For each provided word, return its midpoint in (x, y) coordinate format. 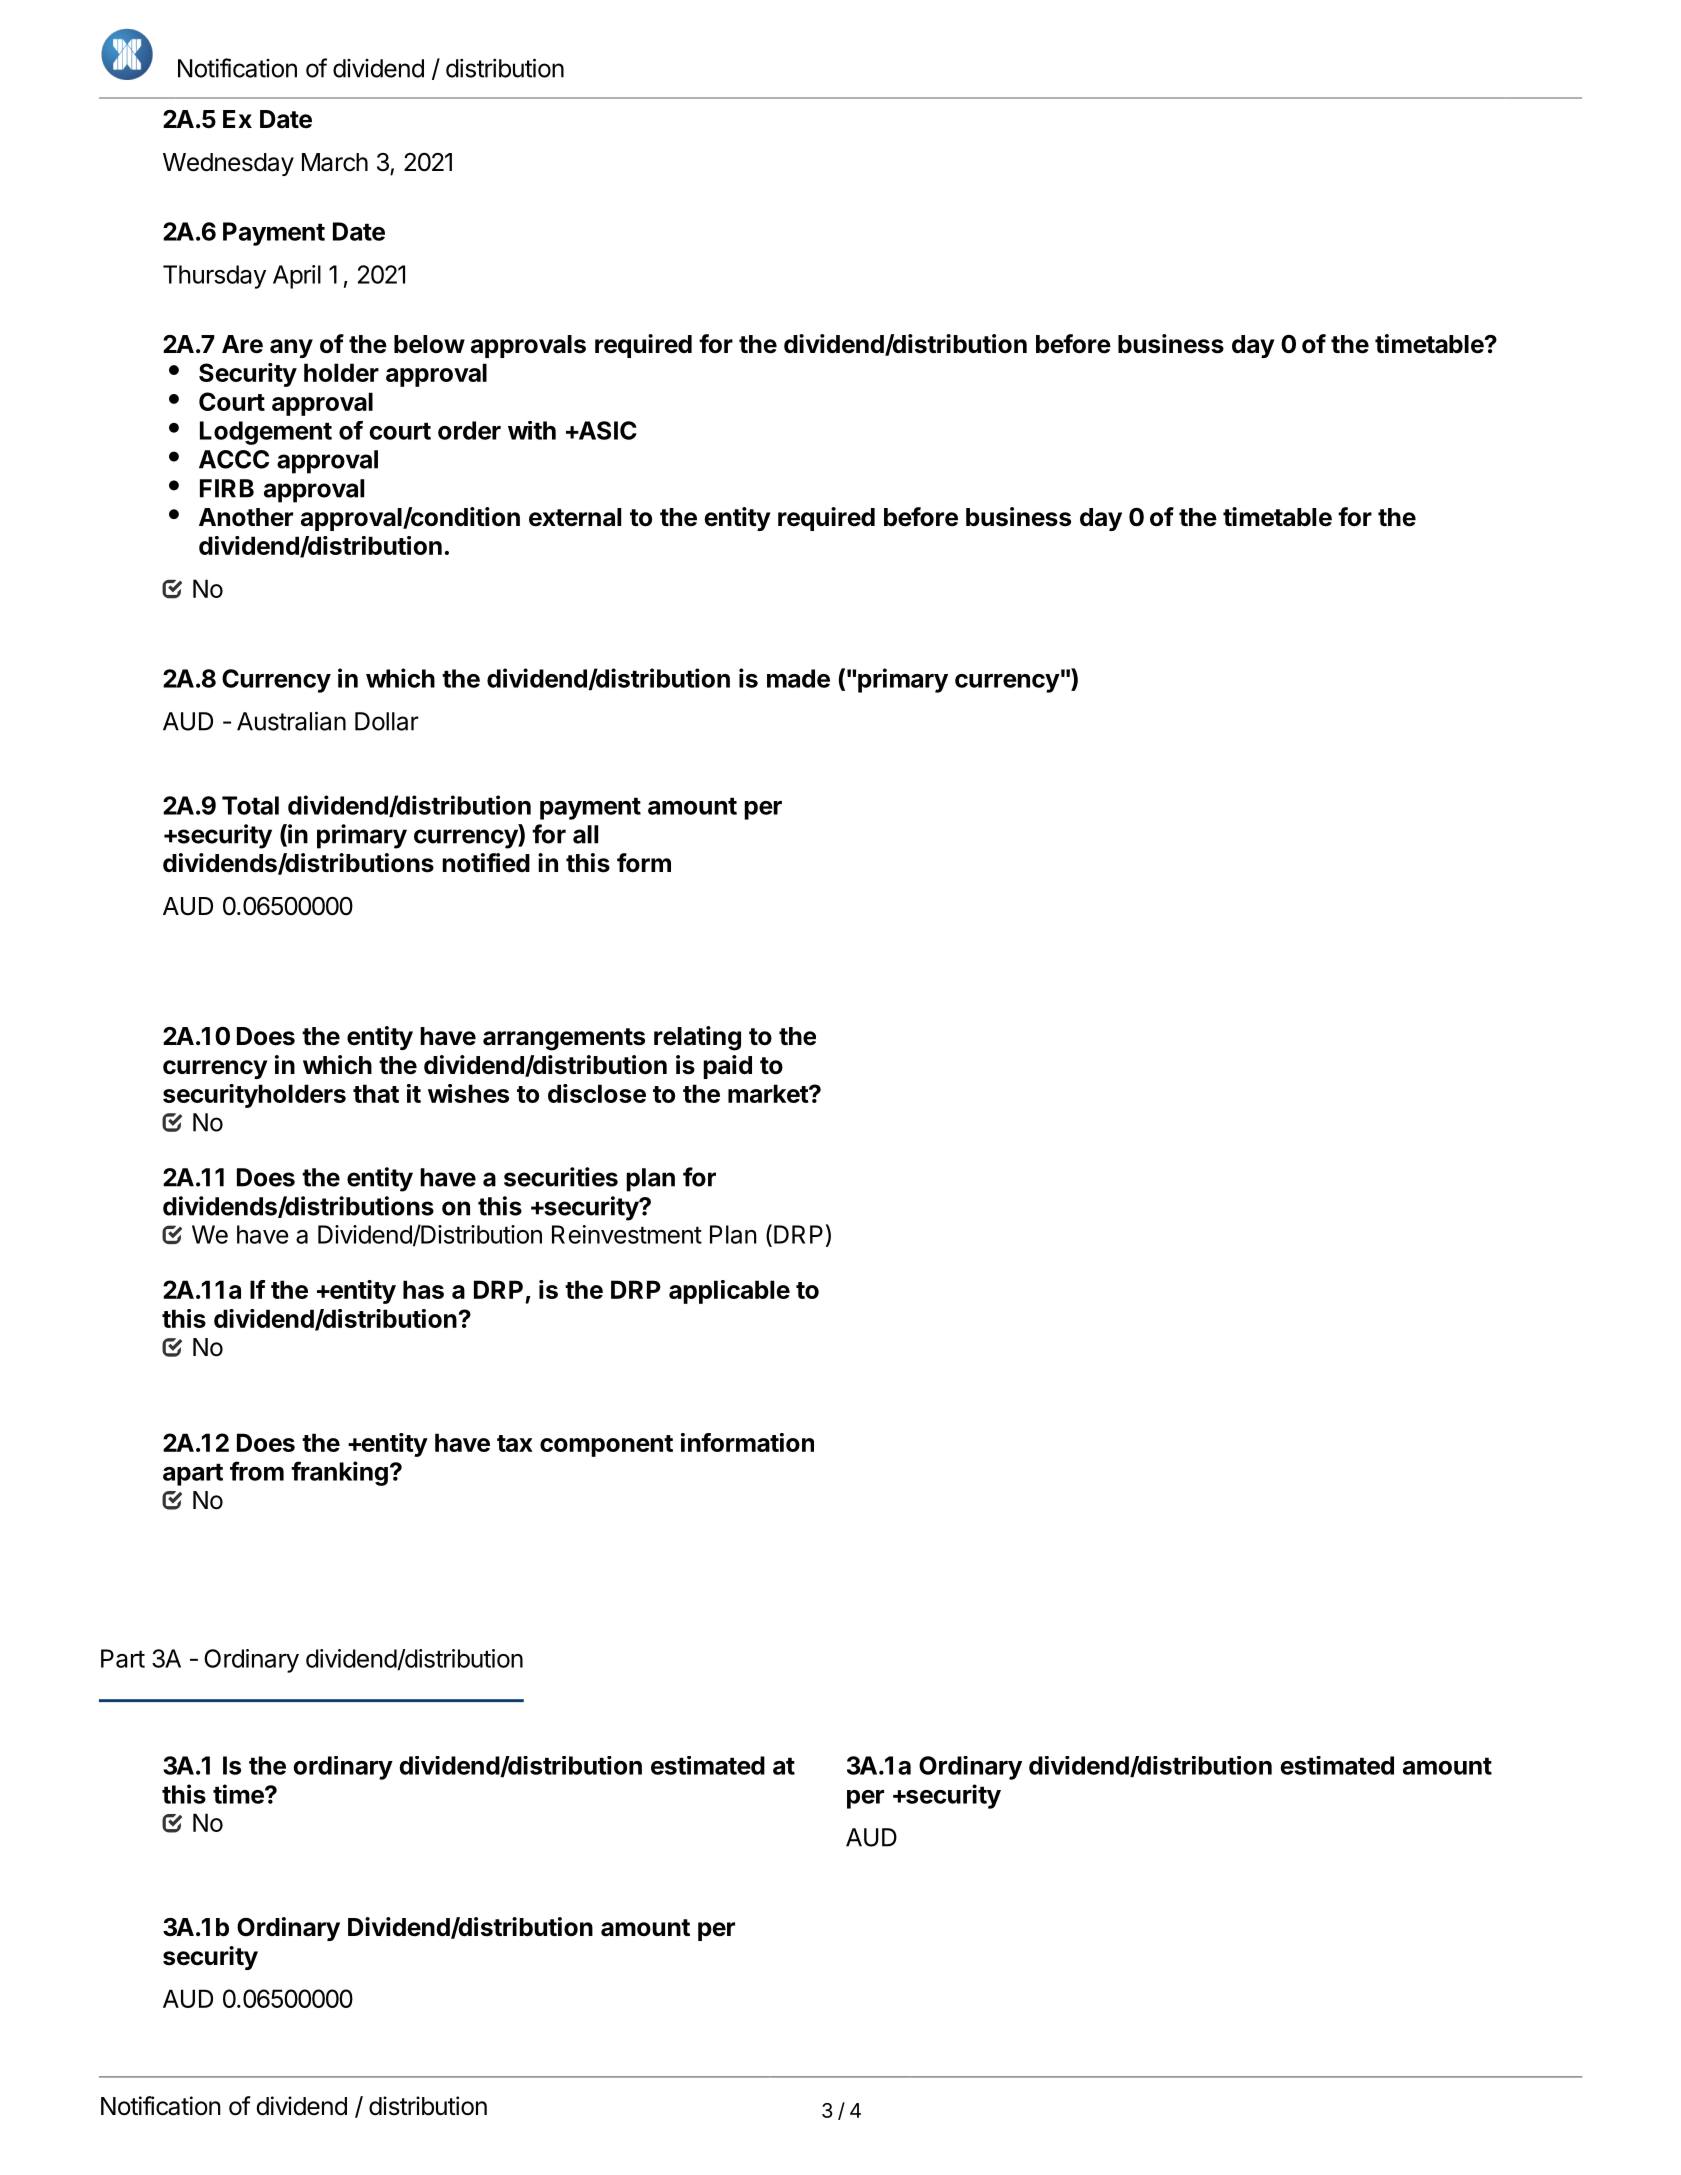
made (798, 678)
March (335, 162)
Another (246, 517)
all (585, 834)
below (429, 344)
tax (515, 1443)
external (575, 517)
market (769, 1093)
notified (486, 863)
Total (250, 805)
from (257, 1471)
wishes (468, 1093)
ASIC (606, 430)
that (376, 1093)
